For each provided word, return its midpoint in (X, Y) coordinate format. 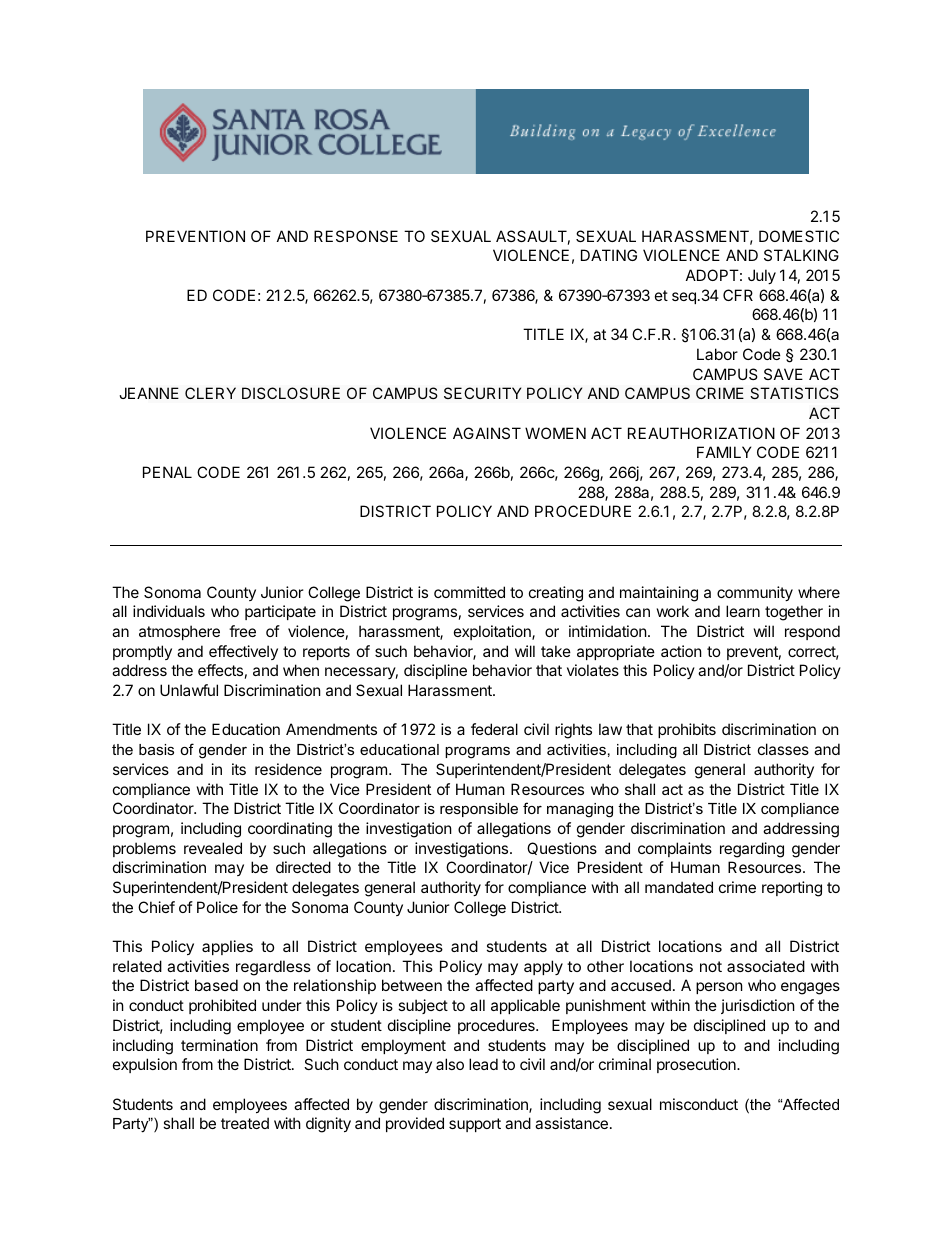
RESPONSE (356, 236)
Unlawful (189, 690)
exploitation (493, 632)
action (681, 651)
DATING (609, 255)
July (762, 276)
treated (245, 1123)
